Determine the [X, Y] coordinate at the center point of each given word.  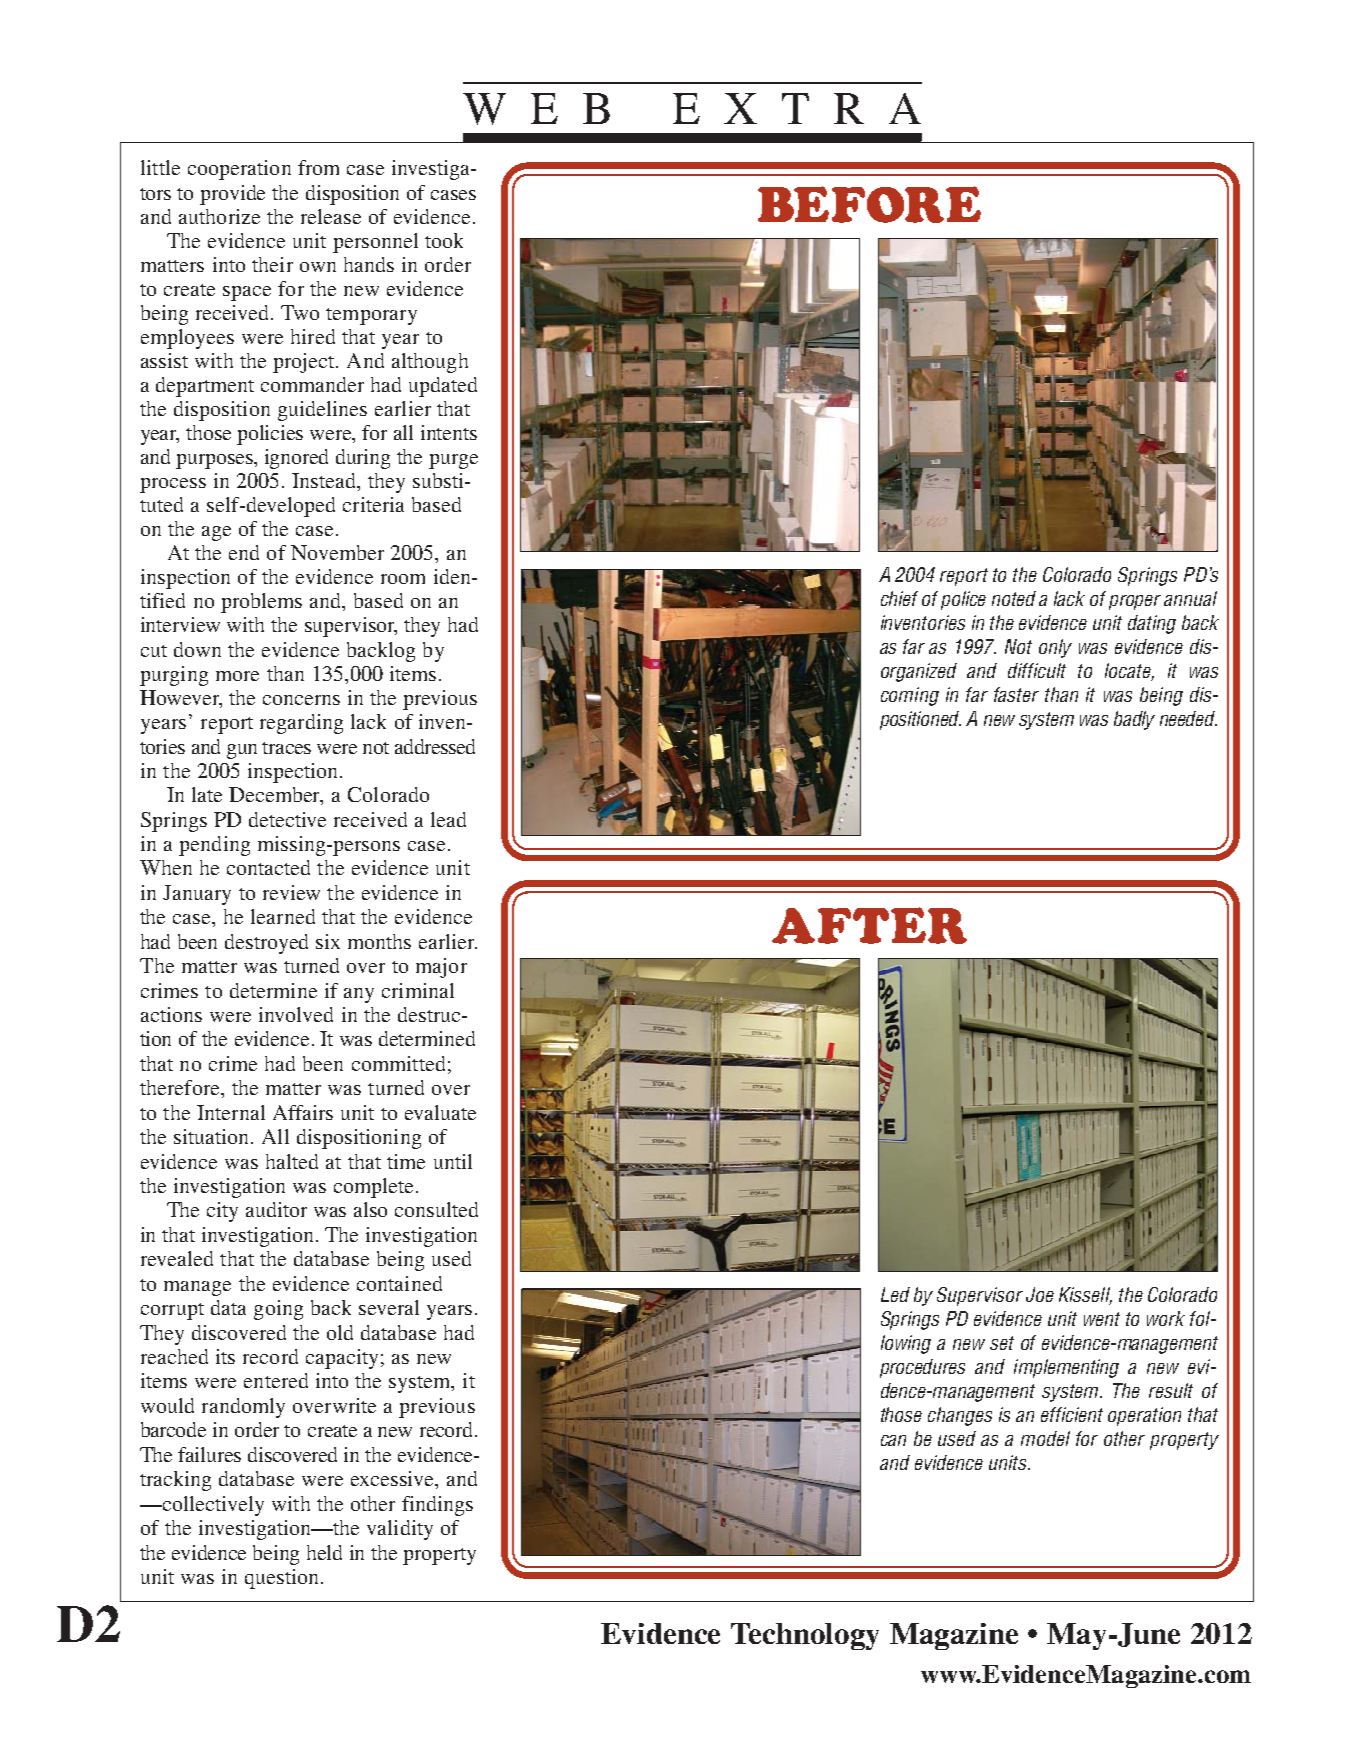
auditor [276, 1209]
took [444, 240]
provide [232, 195]
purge [453, 461]
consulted [436, 1209]
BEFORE [869, 204]
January [197, 895]
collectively [212, 1506]
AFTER [869, 925]
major [441, 968]
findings [437, 1506]
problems [261, 603]
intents [449, 432]
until [453, 1161]
